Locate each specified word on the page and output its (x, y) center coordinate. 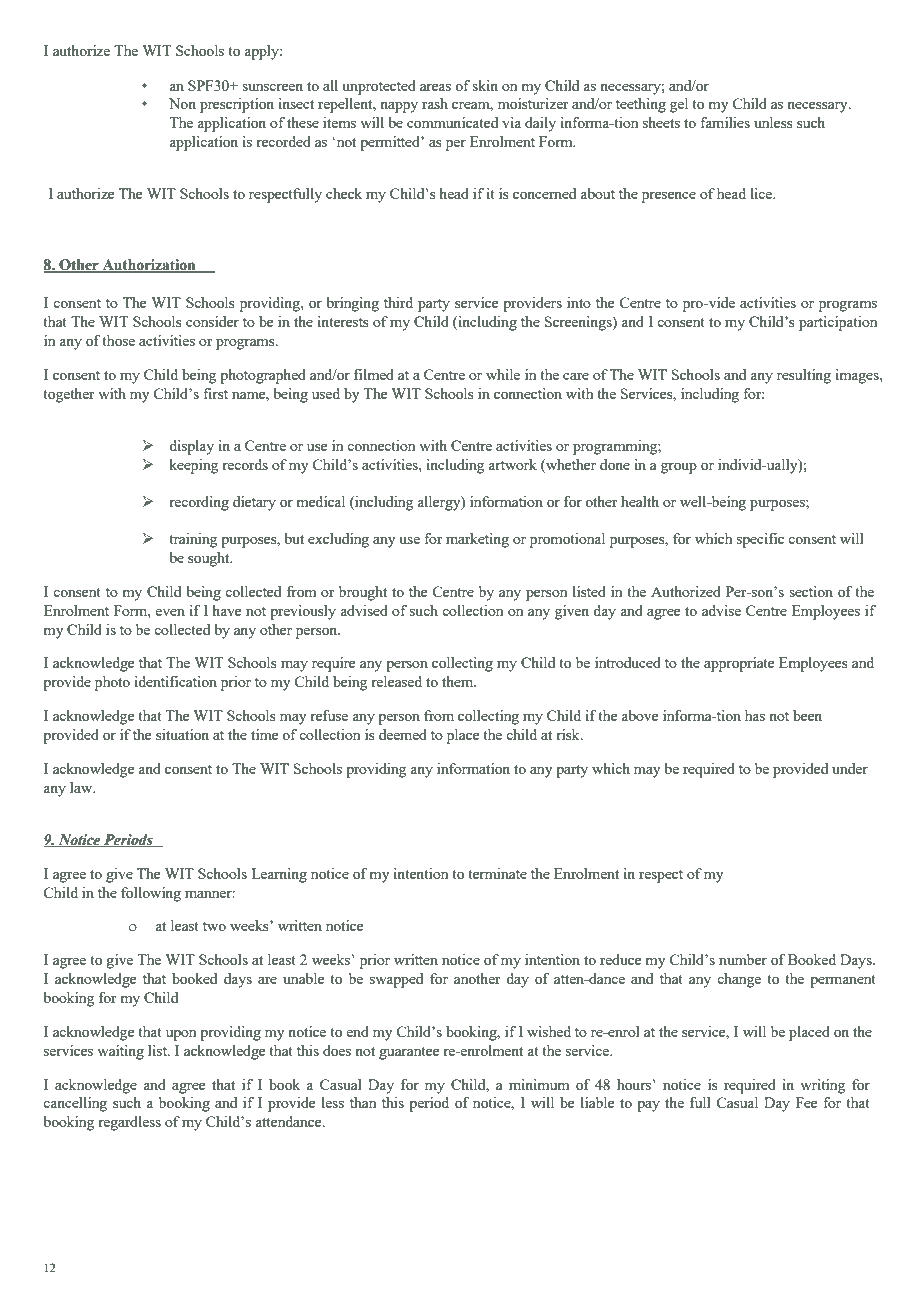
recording (199, 503)
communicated (452, 122)
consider (212, 321)
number (743, 959)
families (725, 122)
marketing (477, 540)
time (264, 734)
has (755, 715)
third (398, 302)
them (459, 681)
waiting (120, 1052)
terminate (497, 873)
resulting (804, 376)
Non (182, 103)
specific (760, 540)
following (151, 894)
